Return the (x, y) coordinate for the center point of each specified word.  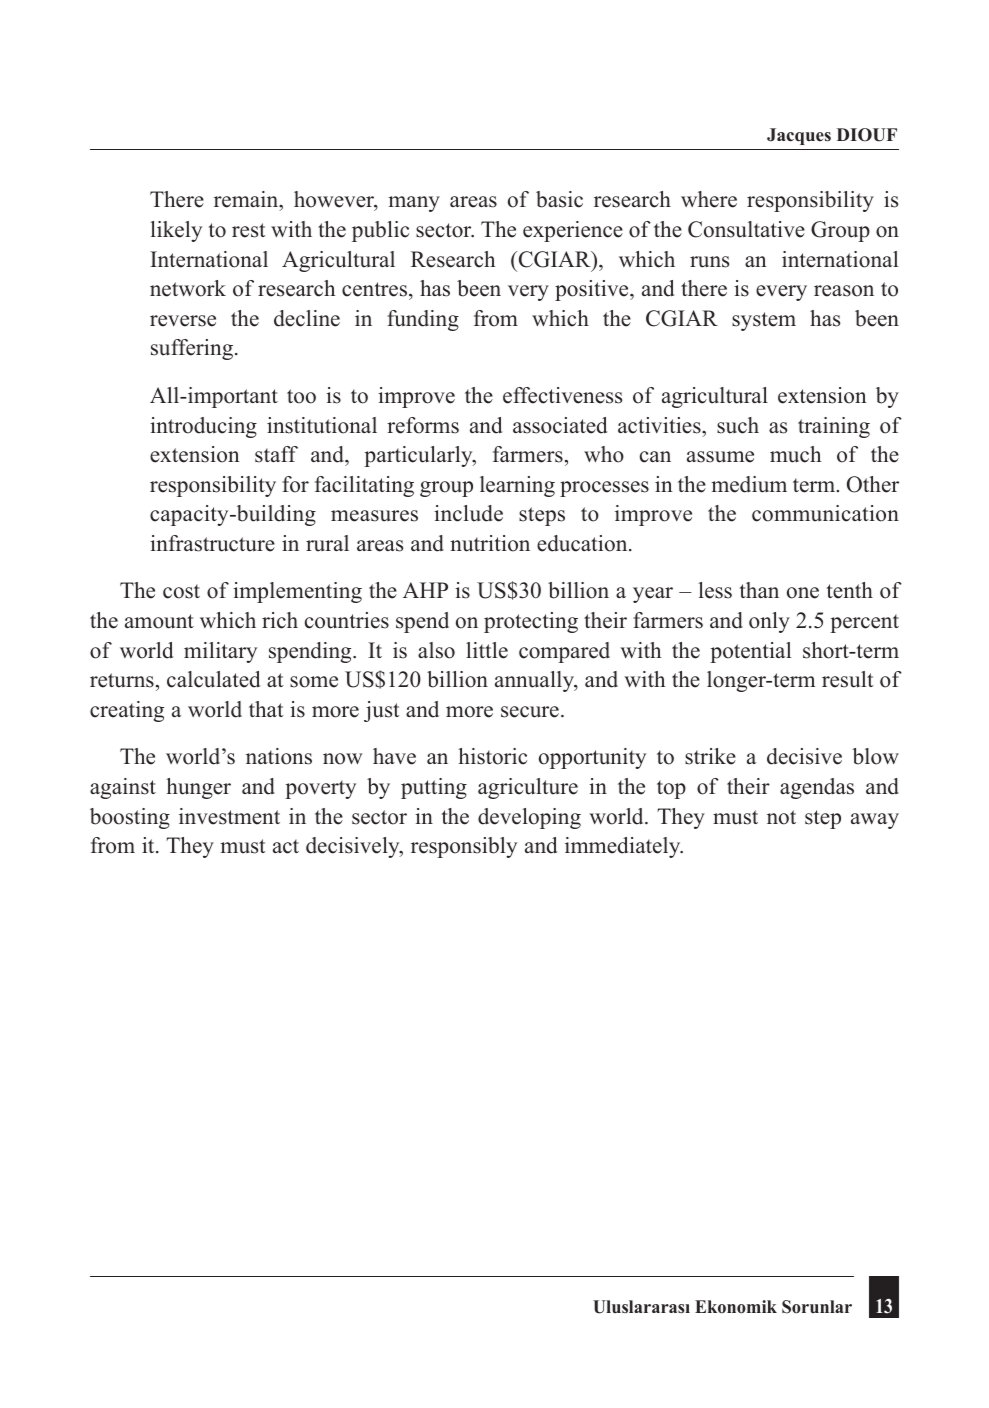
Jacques (799, 136)
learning (517, 486)
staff (276, 454)
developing (529, 818)
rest (248, 230)
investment (229, 816)
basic (559, 199)
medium (749, 484)
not (781, 817)
